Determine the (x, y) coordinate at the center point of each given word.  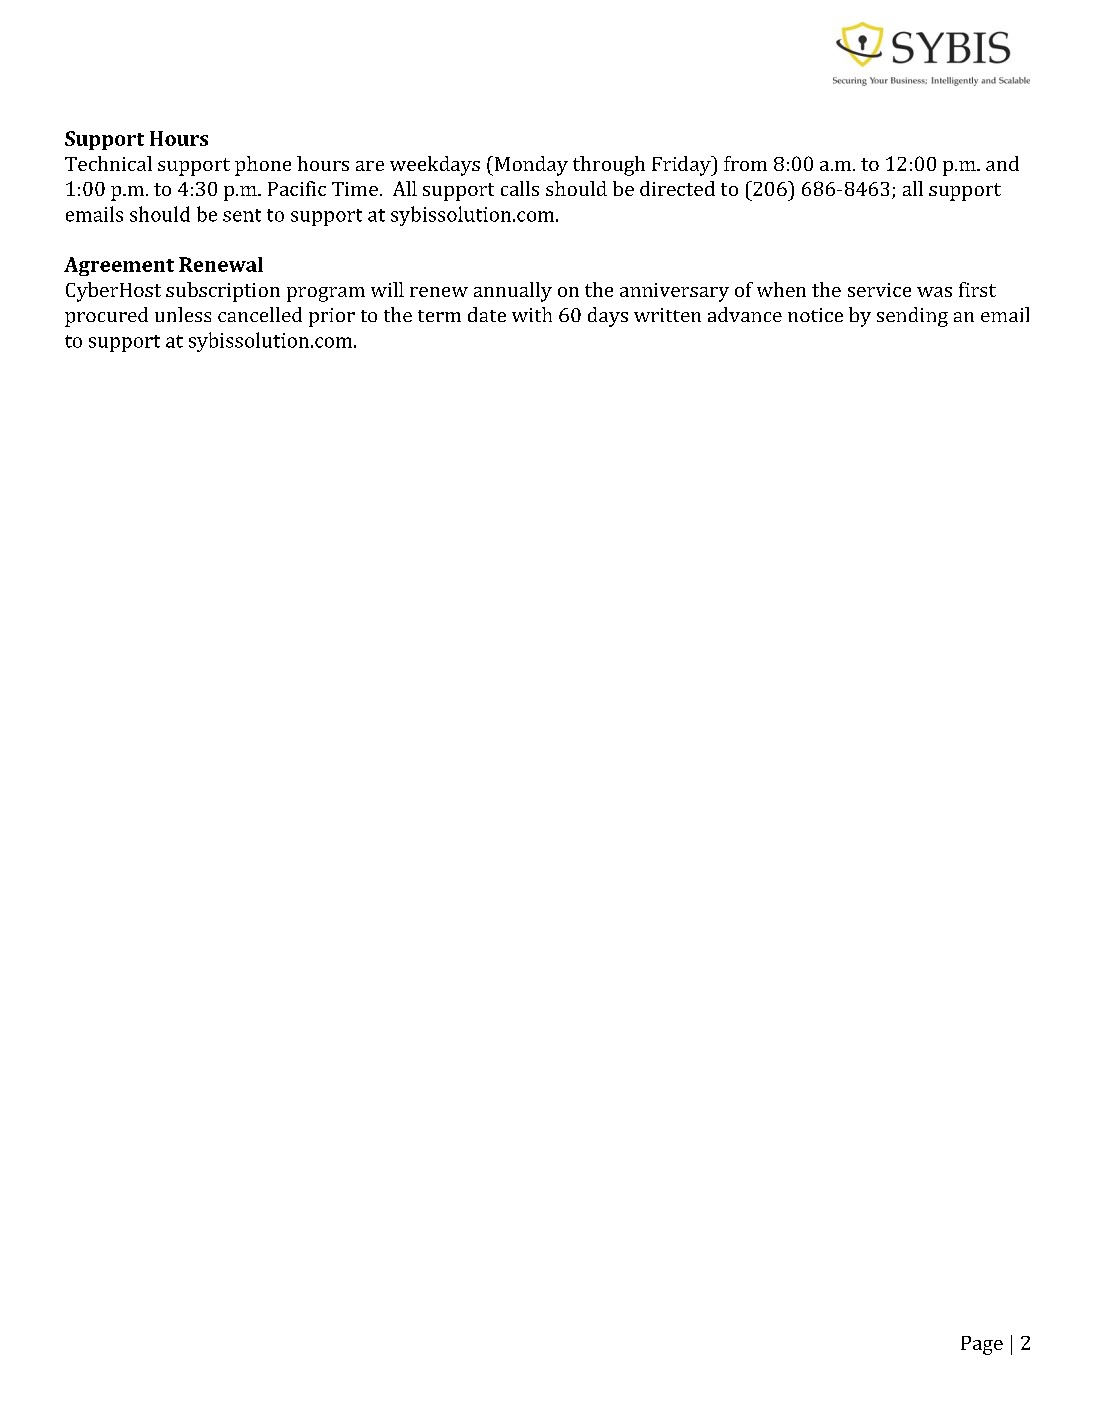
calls (520, 188)
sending (912, 317)
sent (242, 215)
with (532, 314)
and (1002, 163)
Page (982, 1345)
